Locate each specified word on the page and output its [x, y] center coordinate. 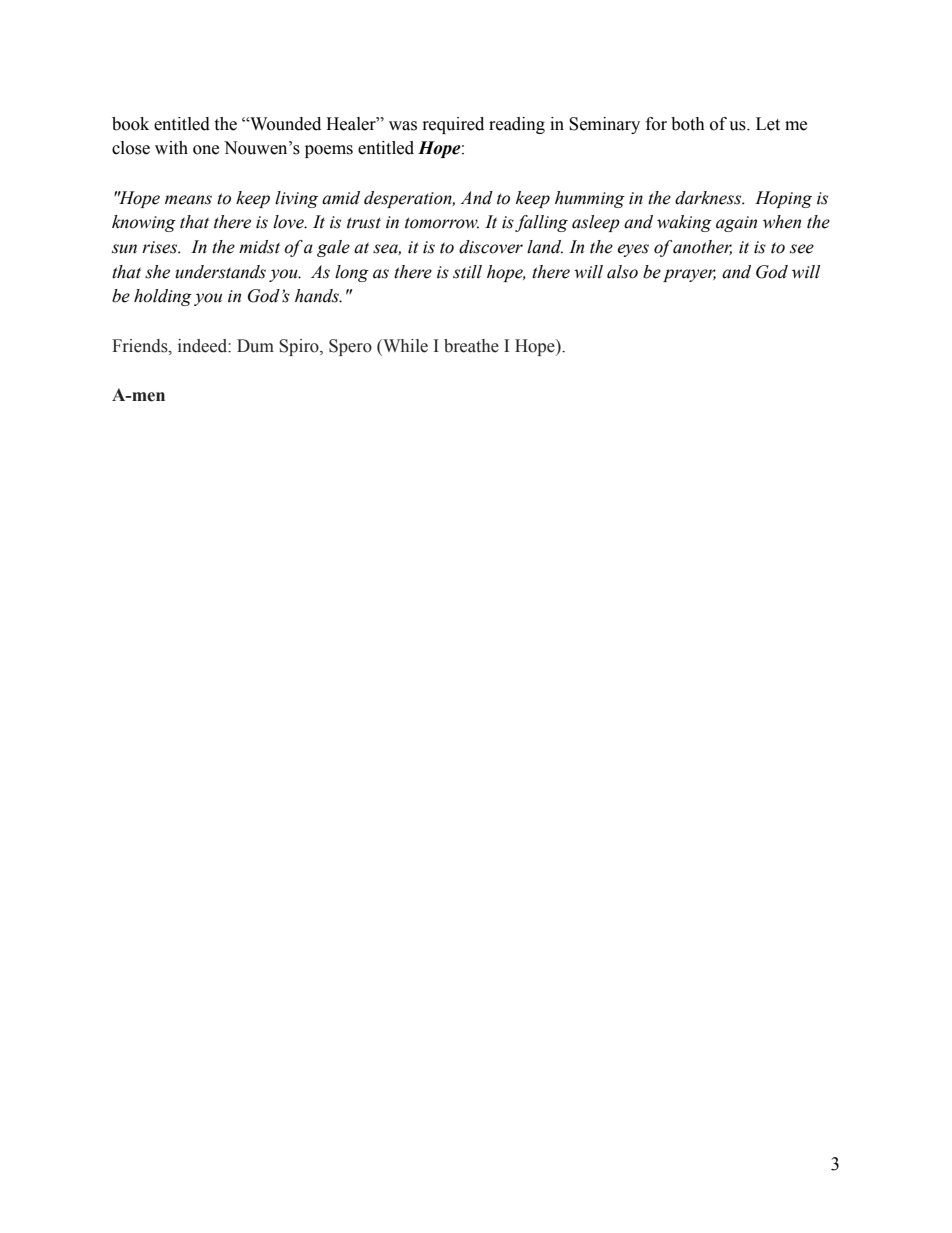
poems [329, 151]
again [736, 224]
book [130, 124]
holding [163, 297]
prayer [689, 275]
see [802, 249]
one [206, 150]
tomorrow [442, 223]
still [467, 272]
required [453, 125]
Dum [255, 346]
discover [491, 247]
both [688, 124]
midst [259, 247]
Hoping [783, 199]
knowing [144, 223]
